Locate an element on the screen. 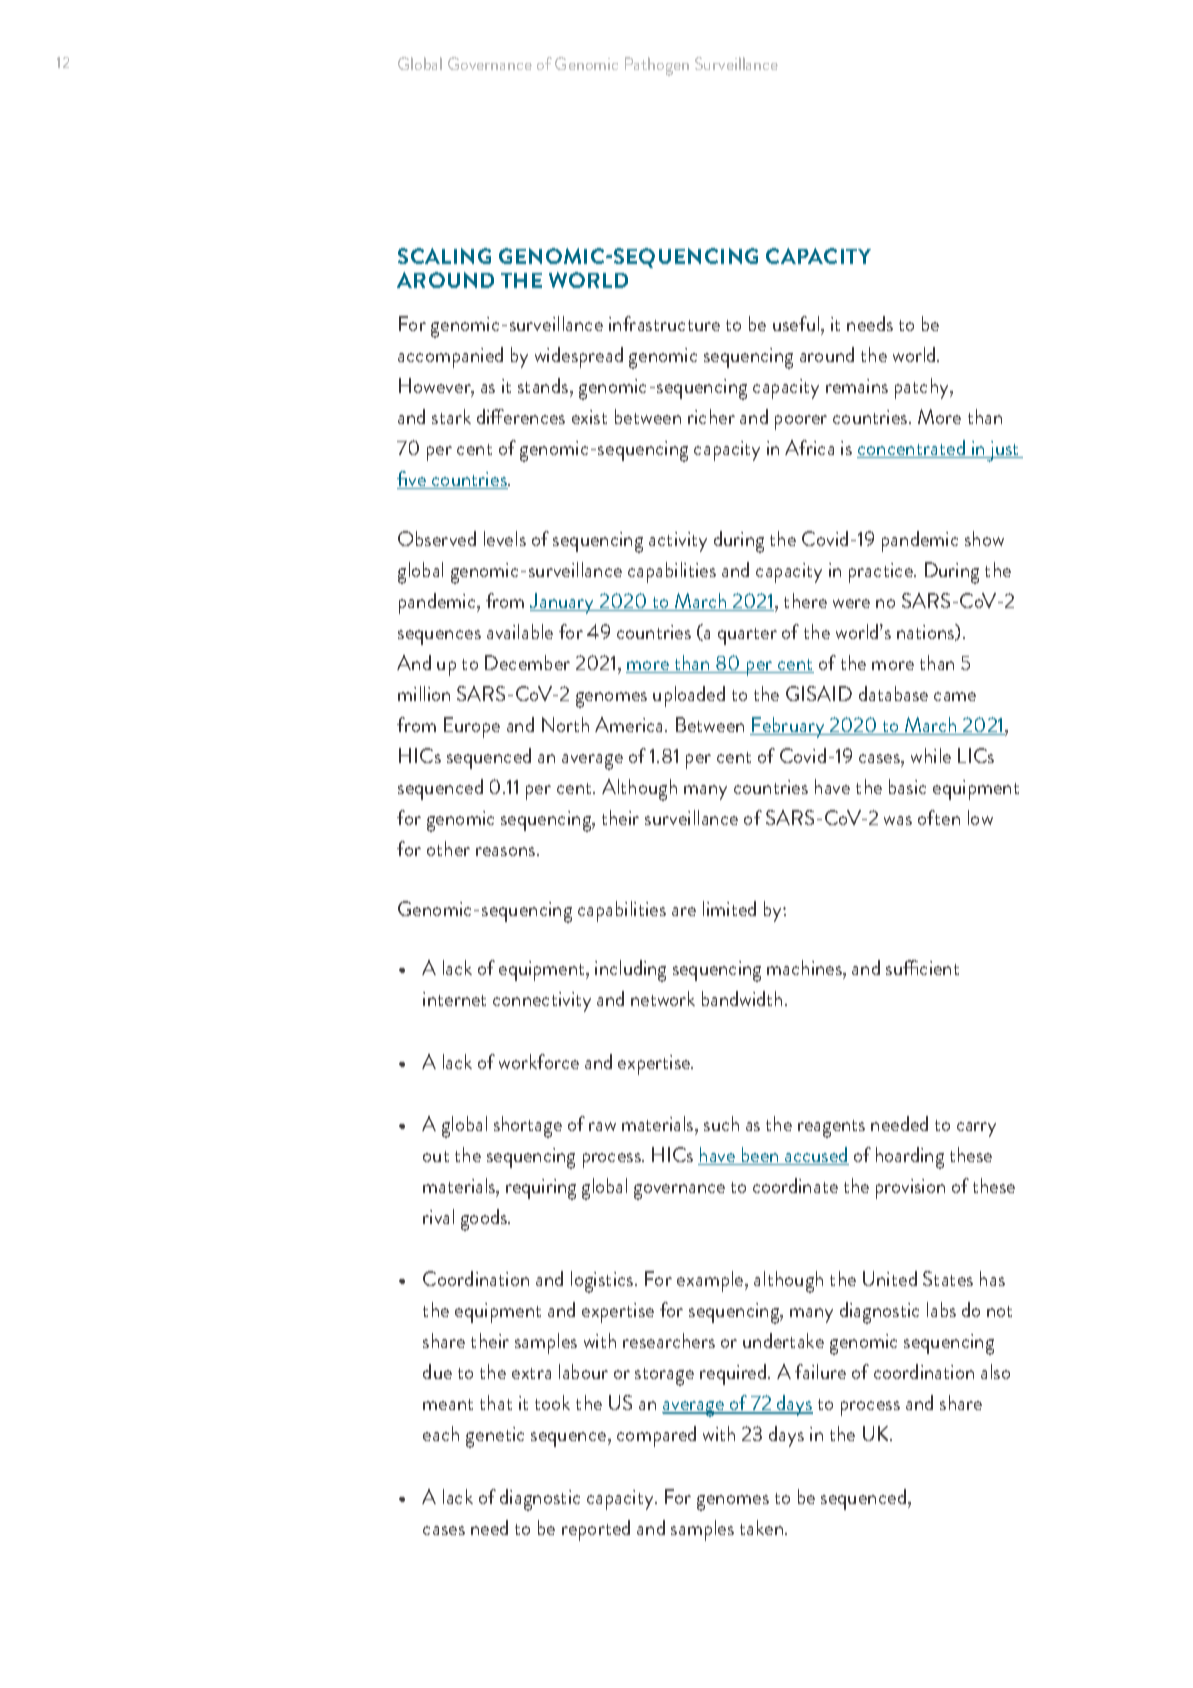  practice is located at coordinates (882, 573).
